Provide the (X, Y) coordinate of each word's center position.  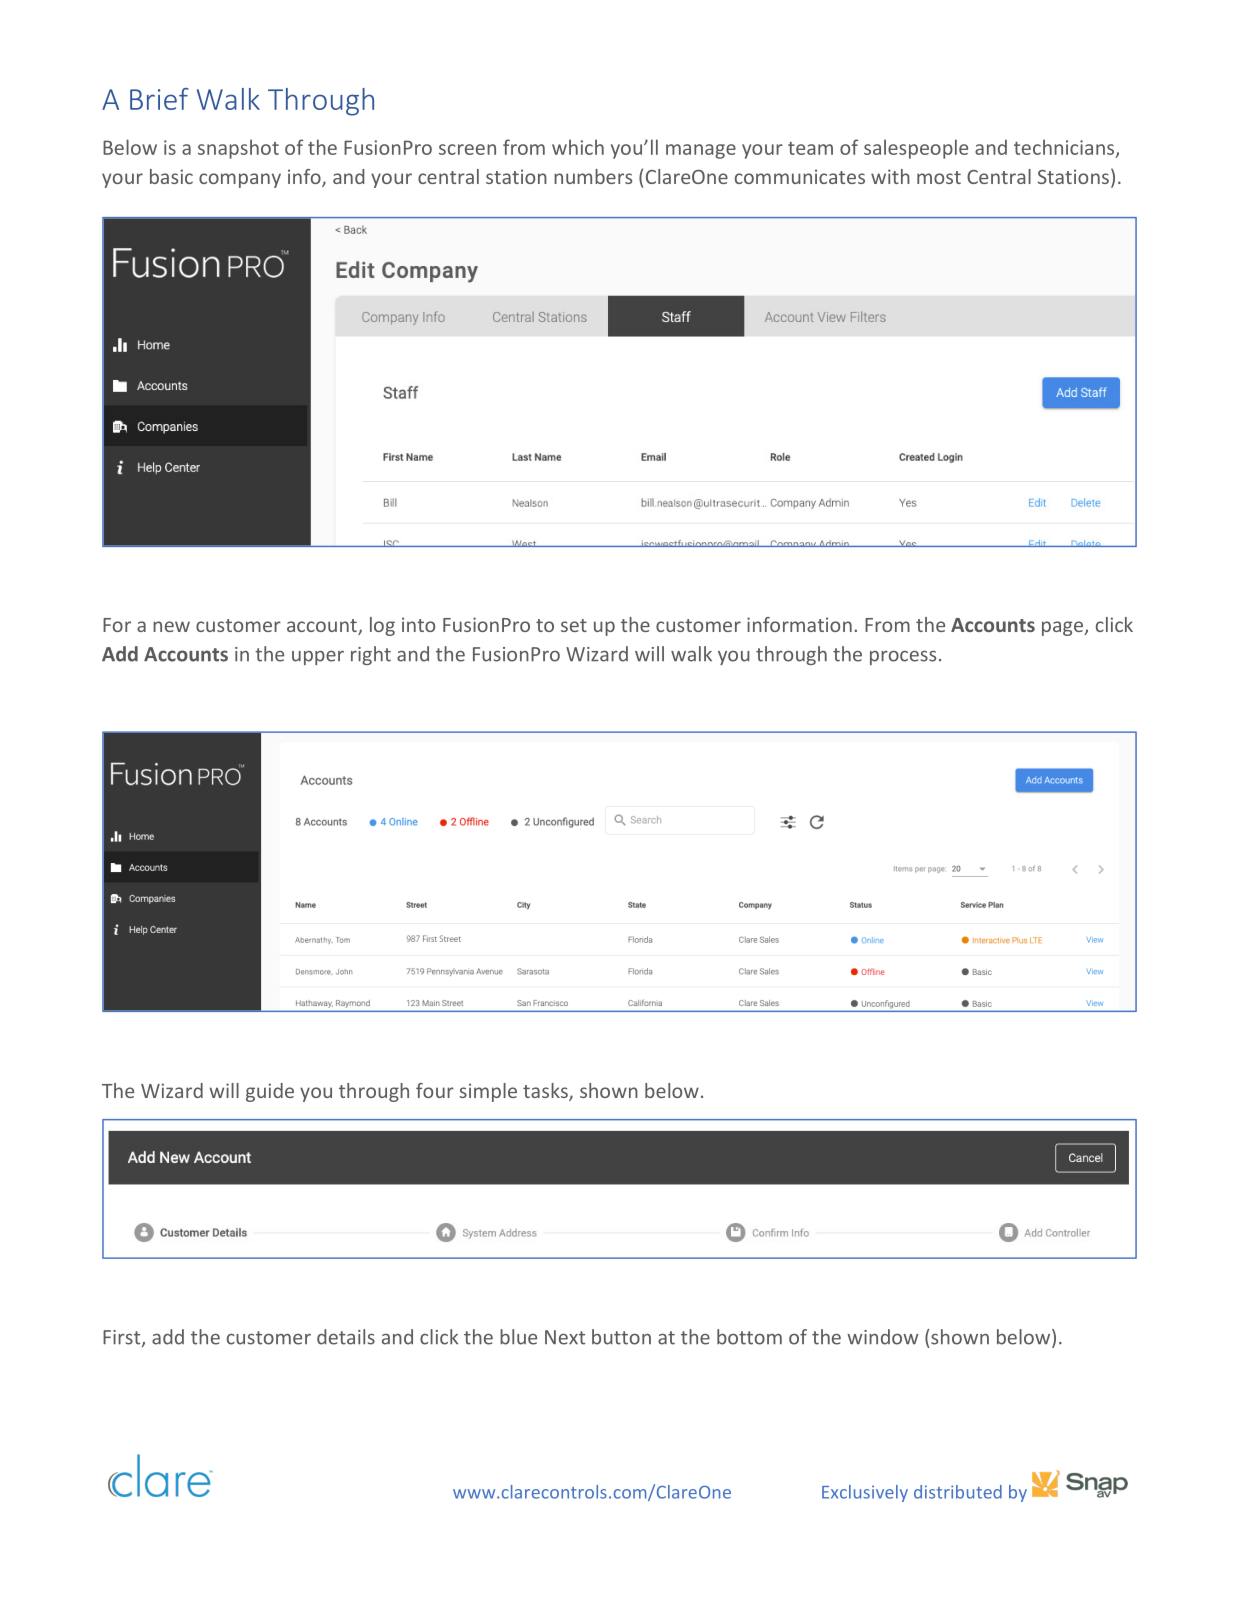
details (346, 1337)
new (171, 626)
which (578, 147)
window (882, 1337)
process (903, 658)
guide (270, 1092)
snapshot (238, 149)
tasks (546, 1092)
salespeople (916, 149)
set (574, 625)
